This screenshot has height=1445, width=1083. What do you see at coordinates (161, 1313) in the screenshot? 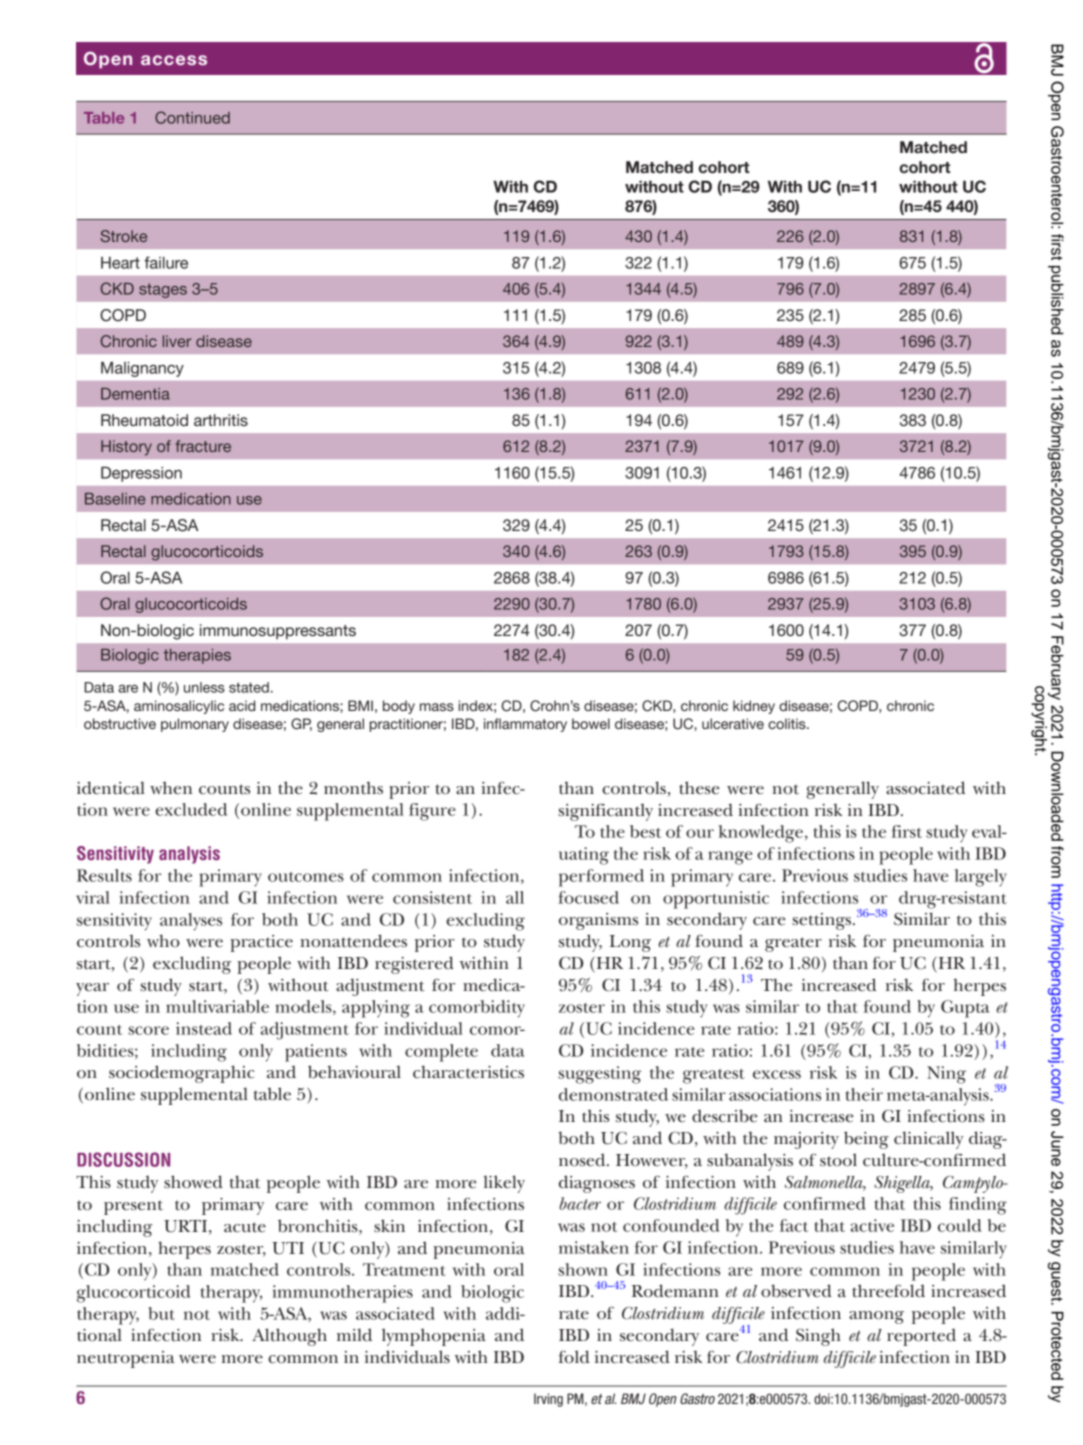
I see `but` at bounding box center [161, 1313].
